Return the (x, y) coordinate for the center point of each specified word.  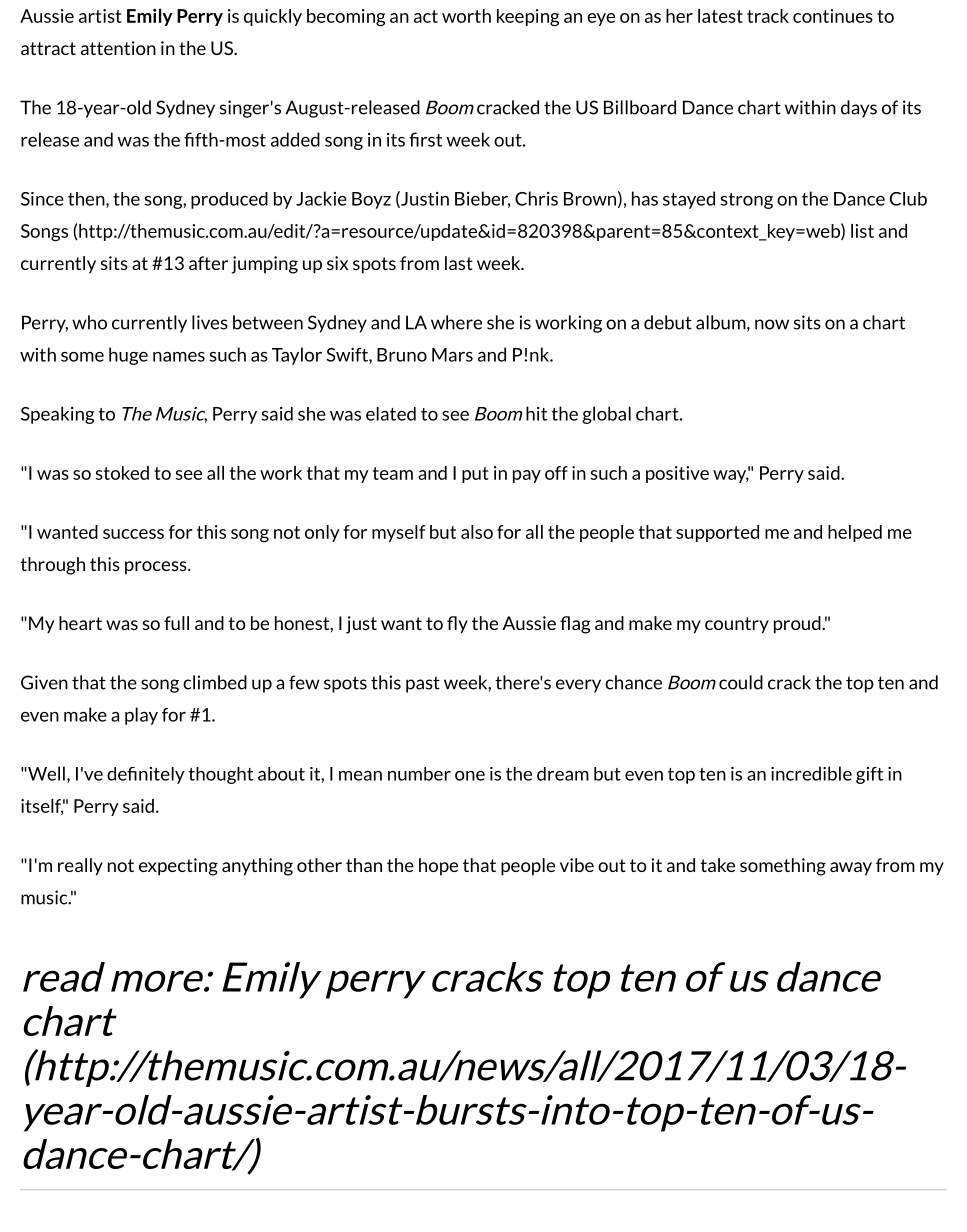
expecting (178, 867)
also (477, 532)
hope (438, 867)
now (772, 324)
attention (118, 48)
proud (798, 625)
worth (466, 16)
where (456, 322)
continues (833, 16)
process (157, 568)
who (89, 322)
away (851, 869)
